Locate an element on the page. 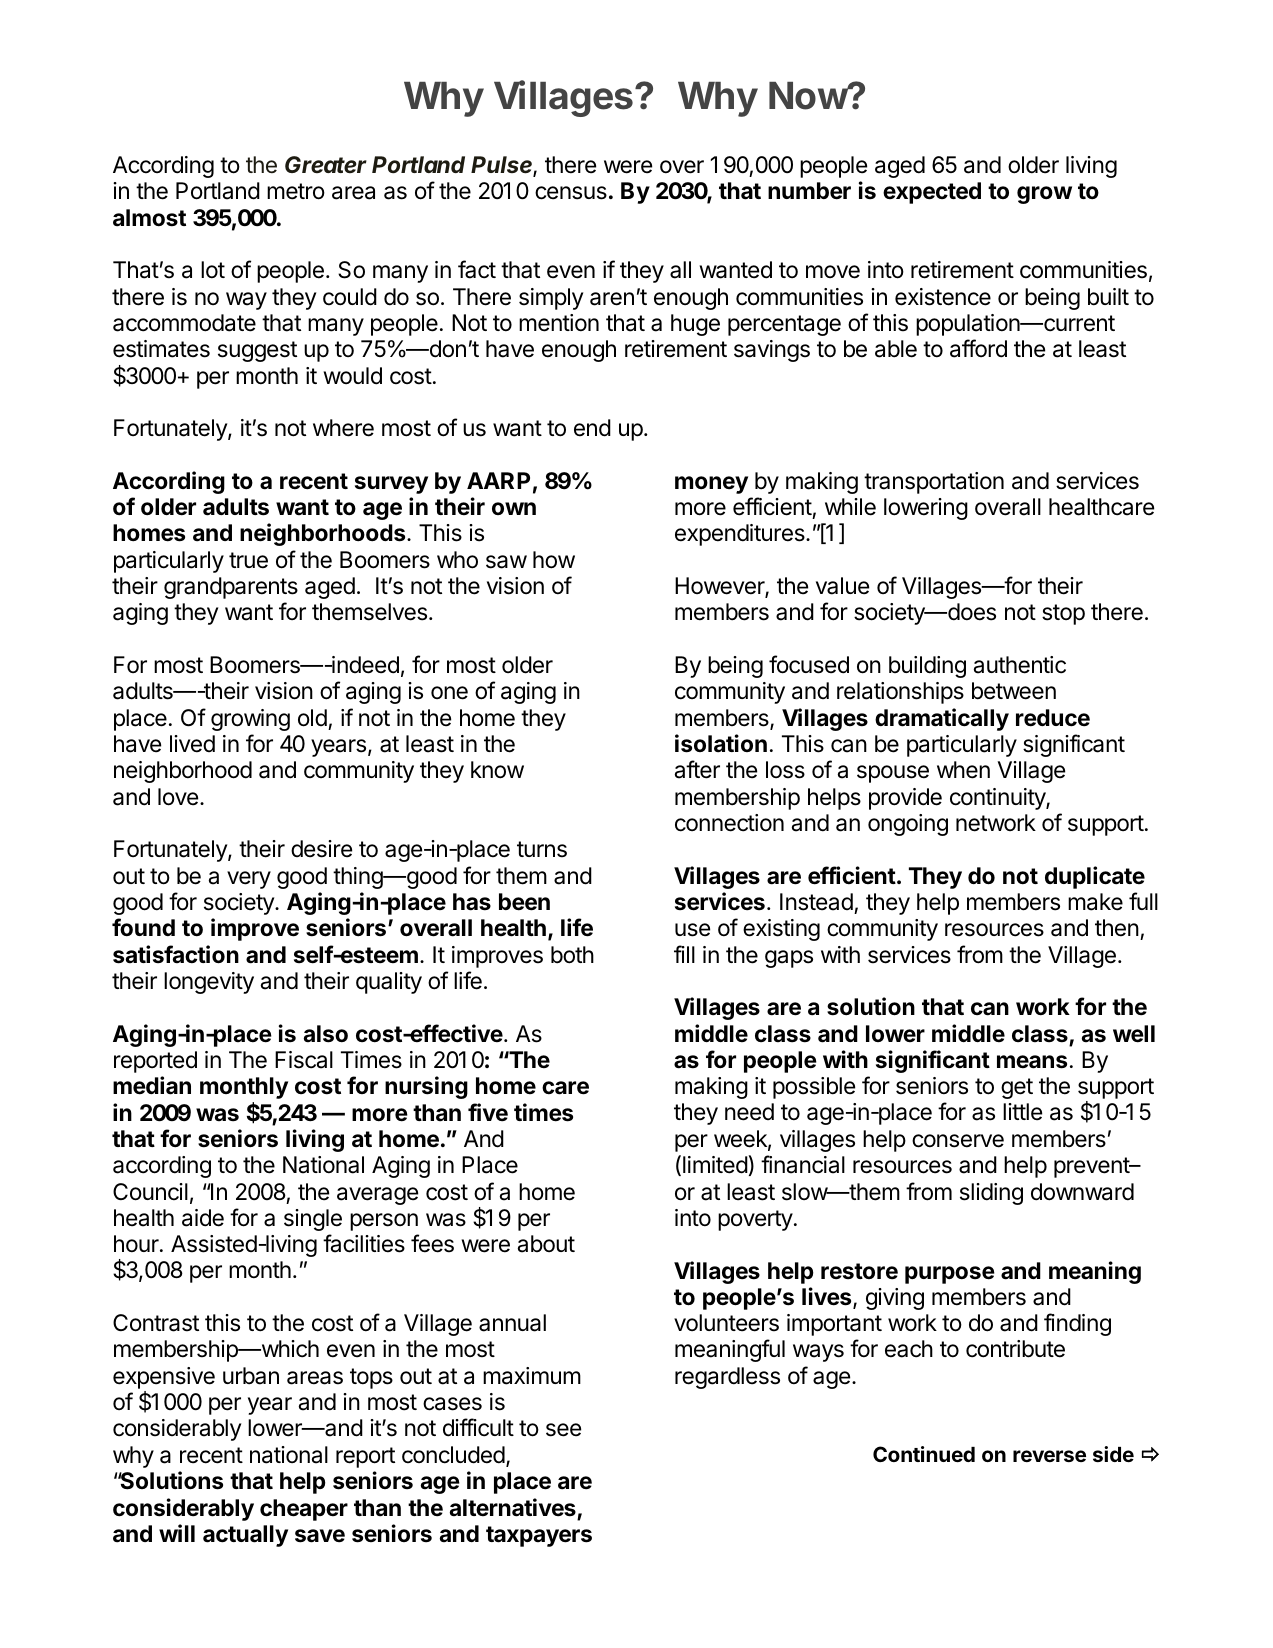  taxpayers is located at coordinates (539, 1536).
